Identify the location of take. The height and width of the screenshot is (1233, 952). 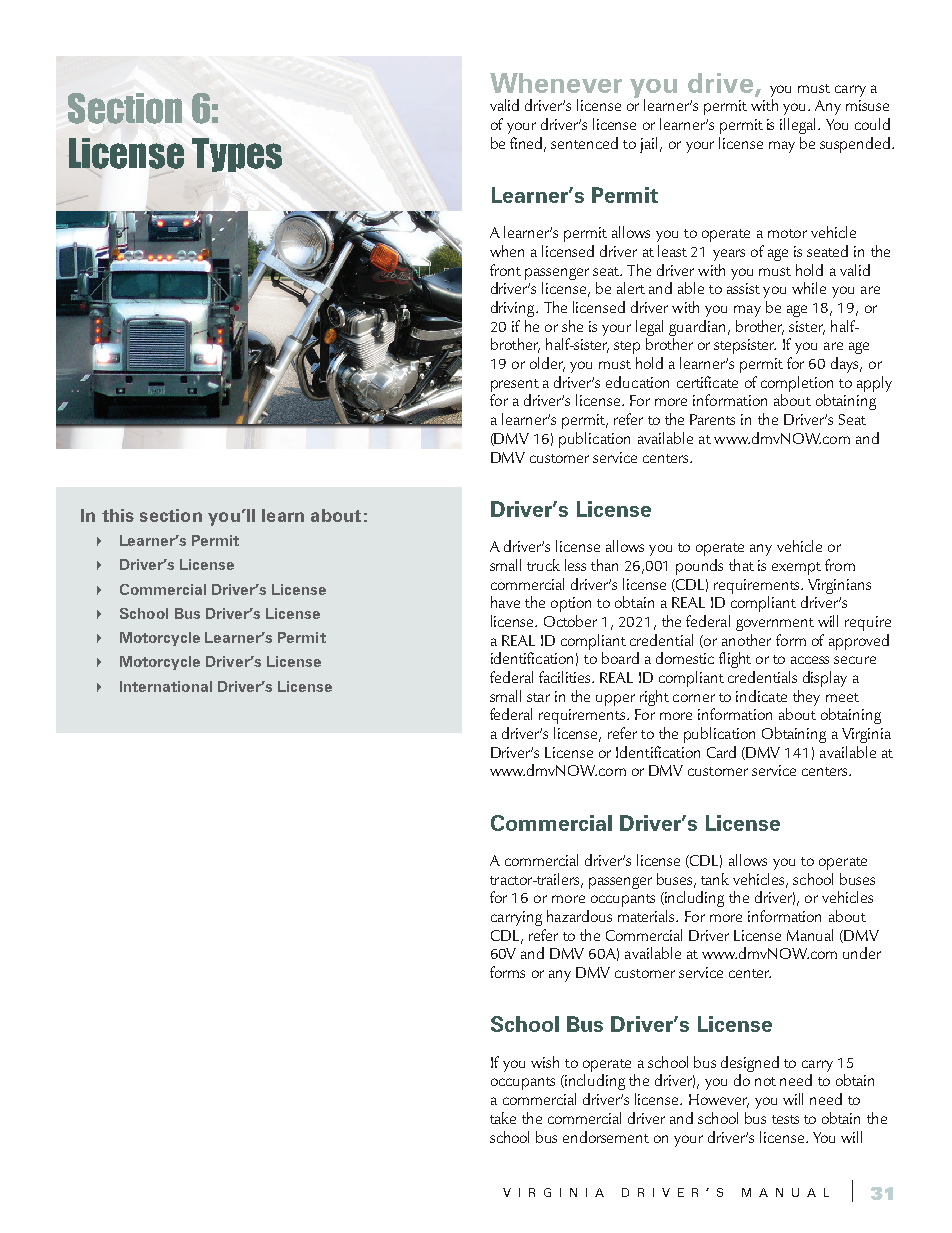
(503, 1118).
